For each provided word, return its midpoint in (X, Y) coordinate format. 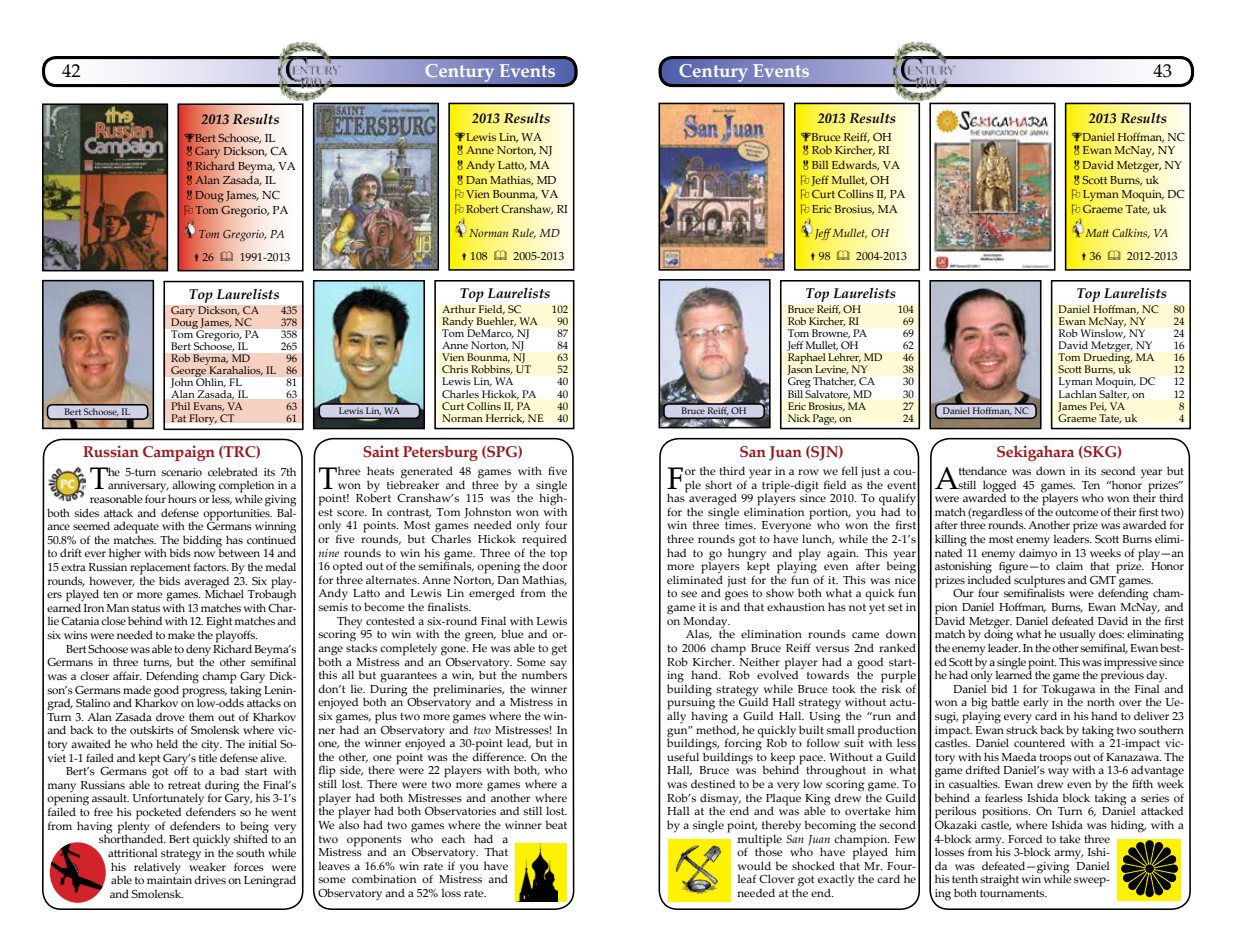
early (1035, 703)
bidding (202, 542)
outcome (1077, 512)
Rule (524, 233)
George (189, 372)
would (754, 865)
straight (999, 880)
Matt (1097, 233)
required (544, 540)
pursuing (691, 704)
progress (204, 693)
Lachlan (1078, 392)
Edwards (855, 165)
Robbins (492, 370)
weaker (207, 865)
